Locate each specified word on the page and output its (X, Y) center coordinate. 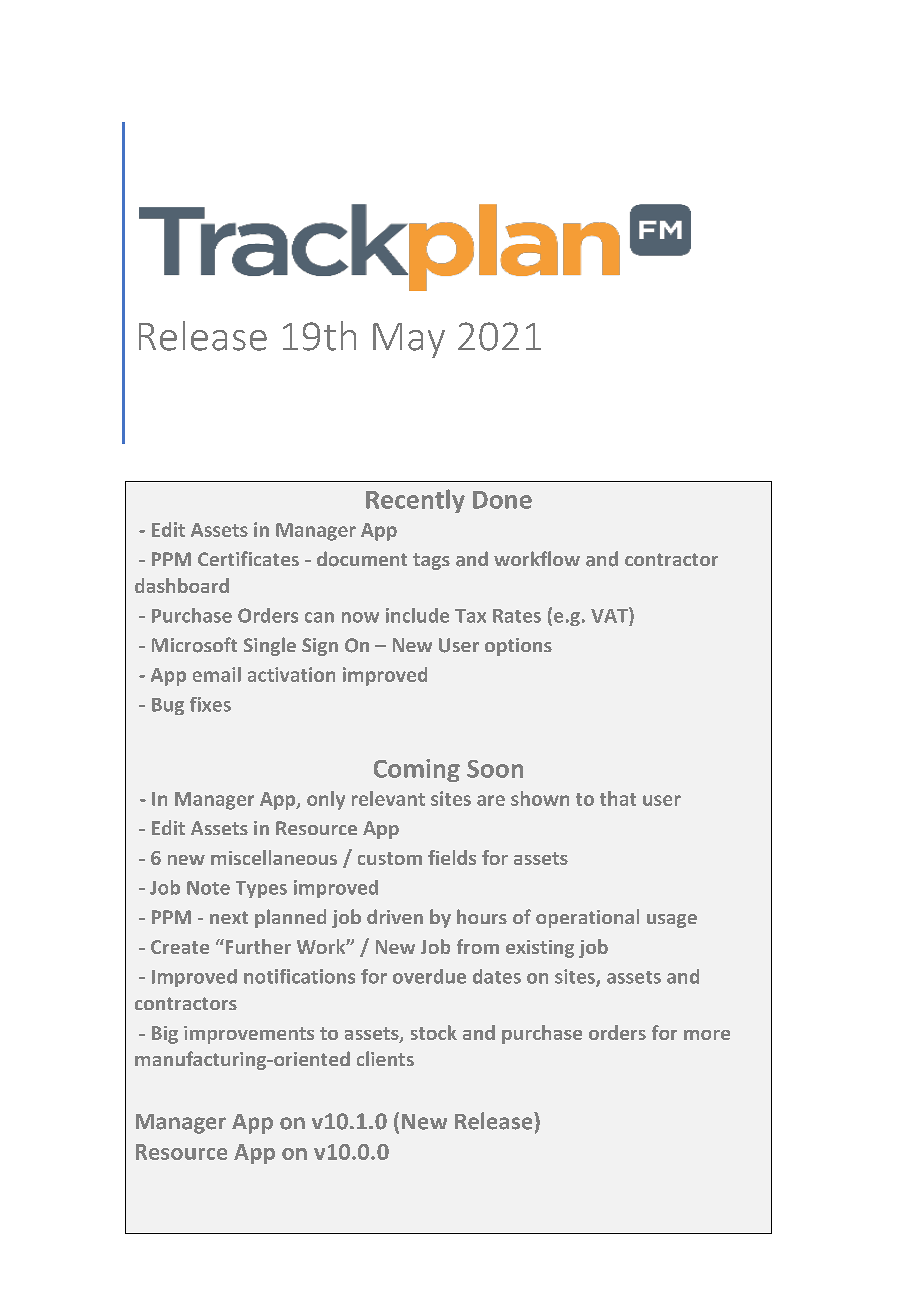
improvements (249, 1035)
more (707, 1035)
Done (502, 500)
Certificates (248, 558)
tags (431, 561)
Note (208, 888)
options (518, 647)
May (409, 340)
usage (672, 921)
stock (434, 1032)
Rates (517, 616)
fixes (210, 704)
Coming (417, 770)
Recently (415, 501)
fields (452, 857)
